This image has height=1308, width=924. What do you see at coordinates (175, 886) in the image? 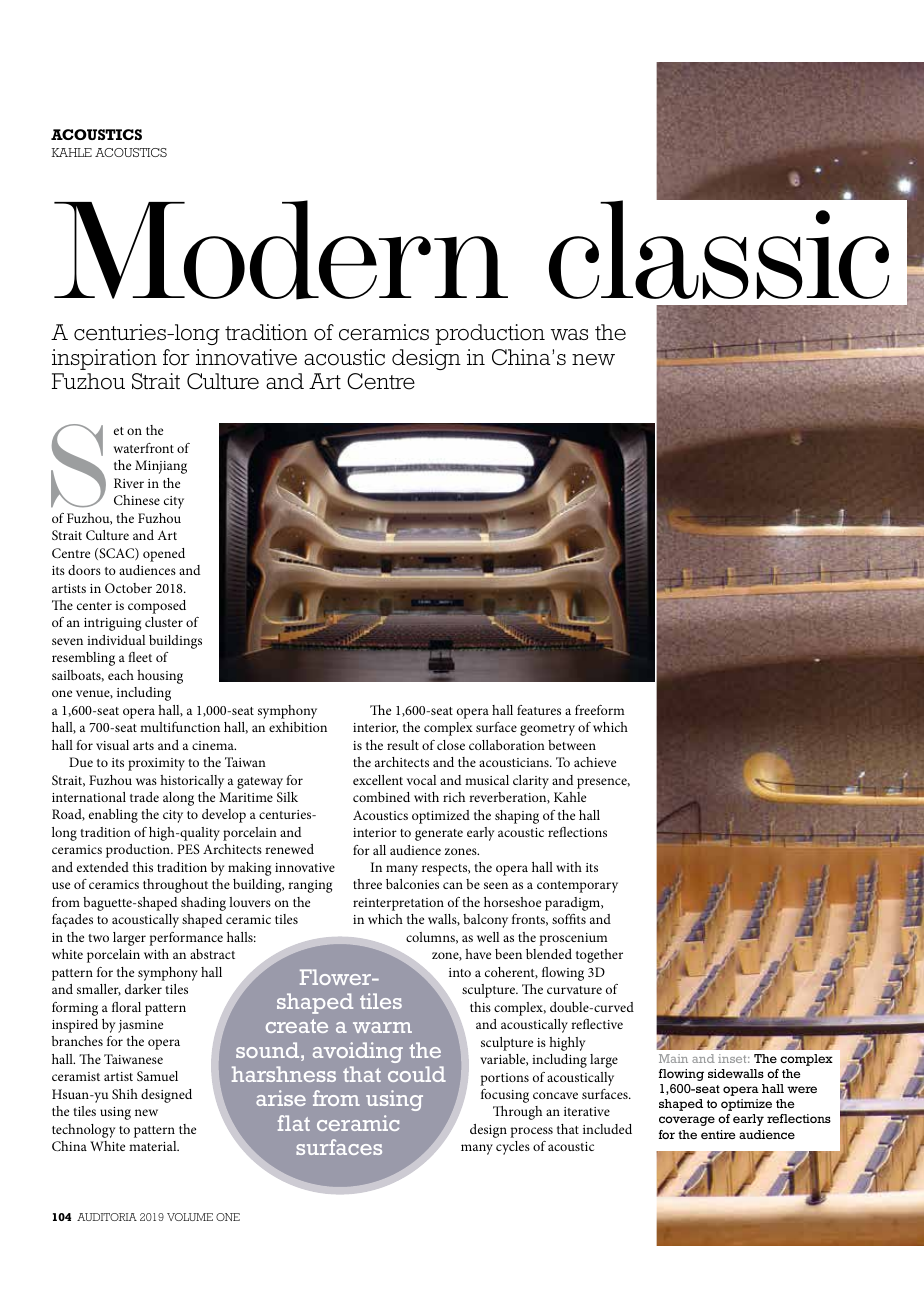
I see `throughout` at bounding box center [175, 886].
